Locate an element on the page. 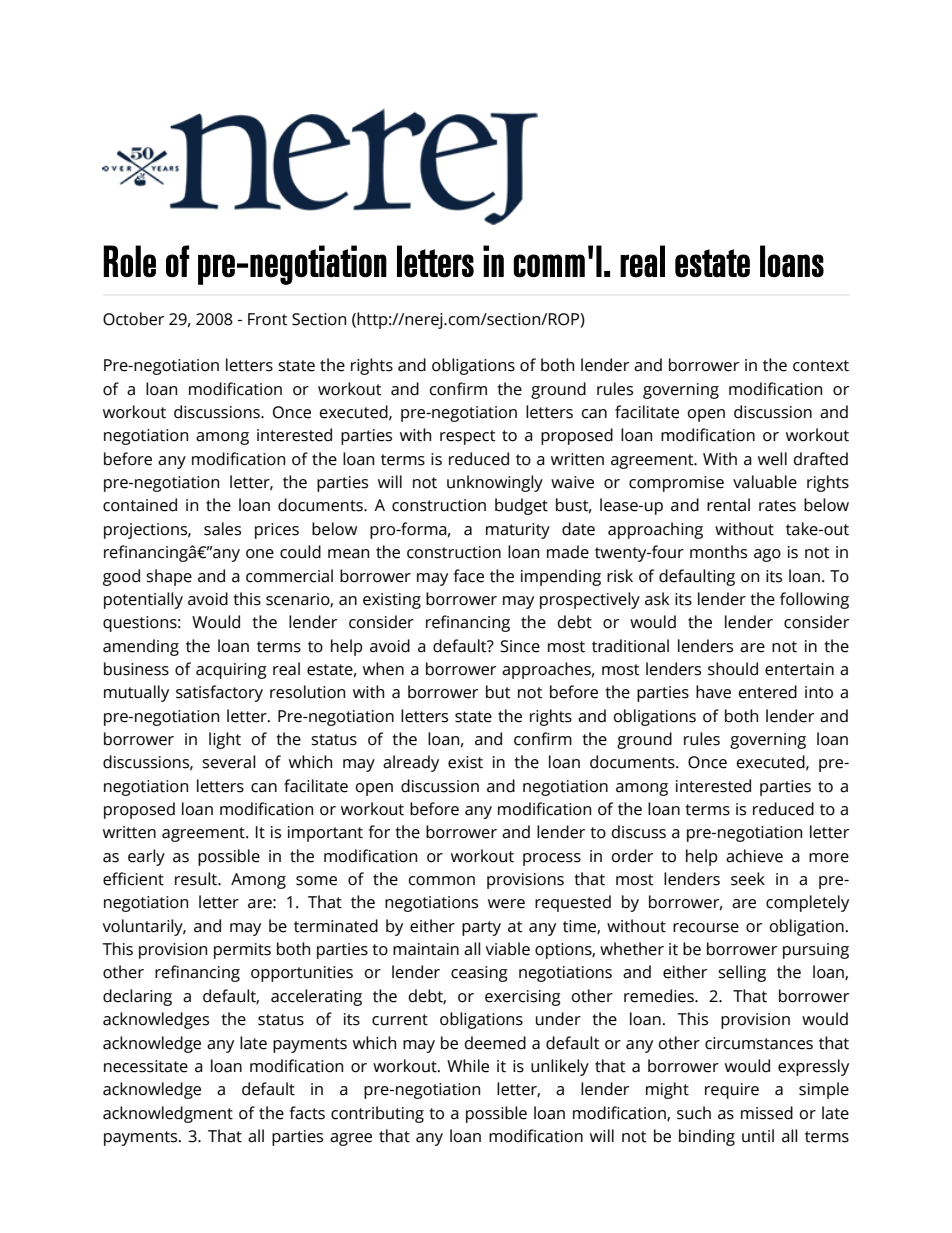 Image resolution: width=952 pixels, height=1233 pixels. satisfactory is located at coordinates (219, 693).
